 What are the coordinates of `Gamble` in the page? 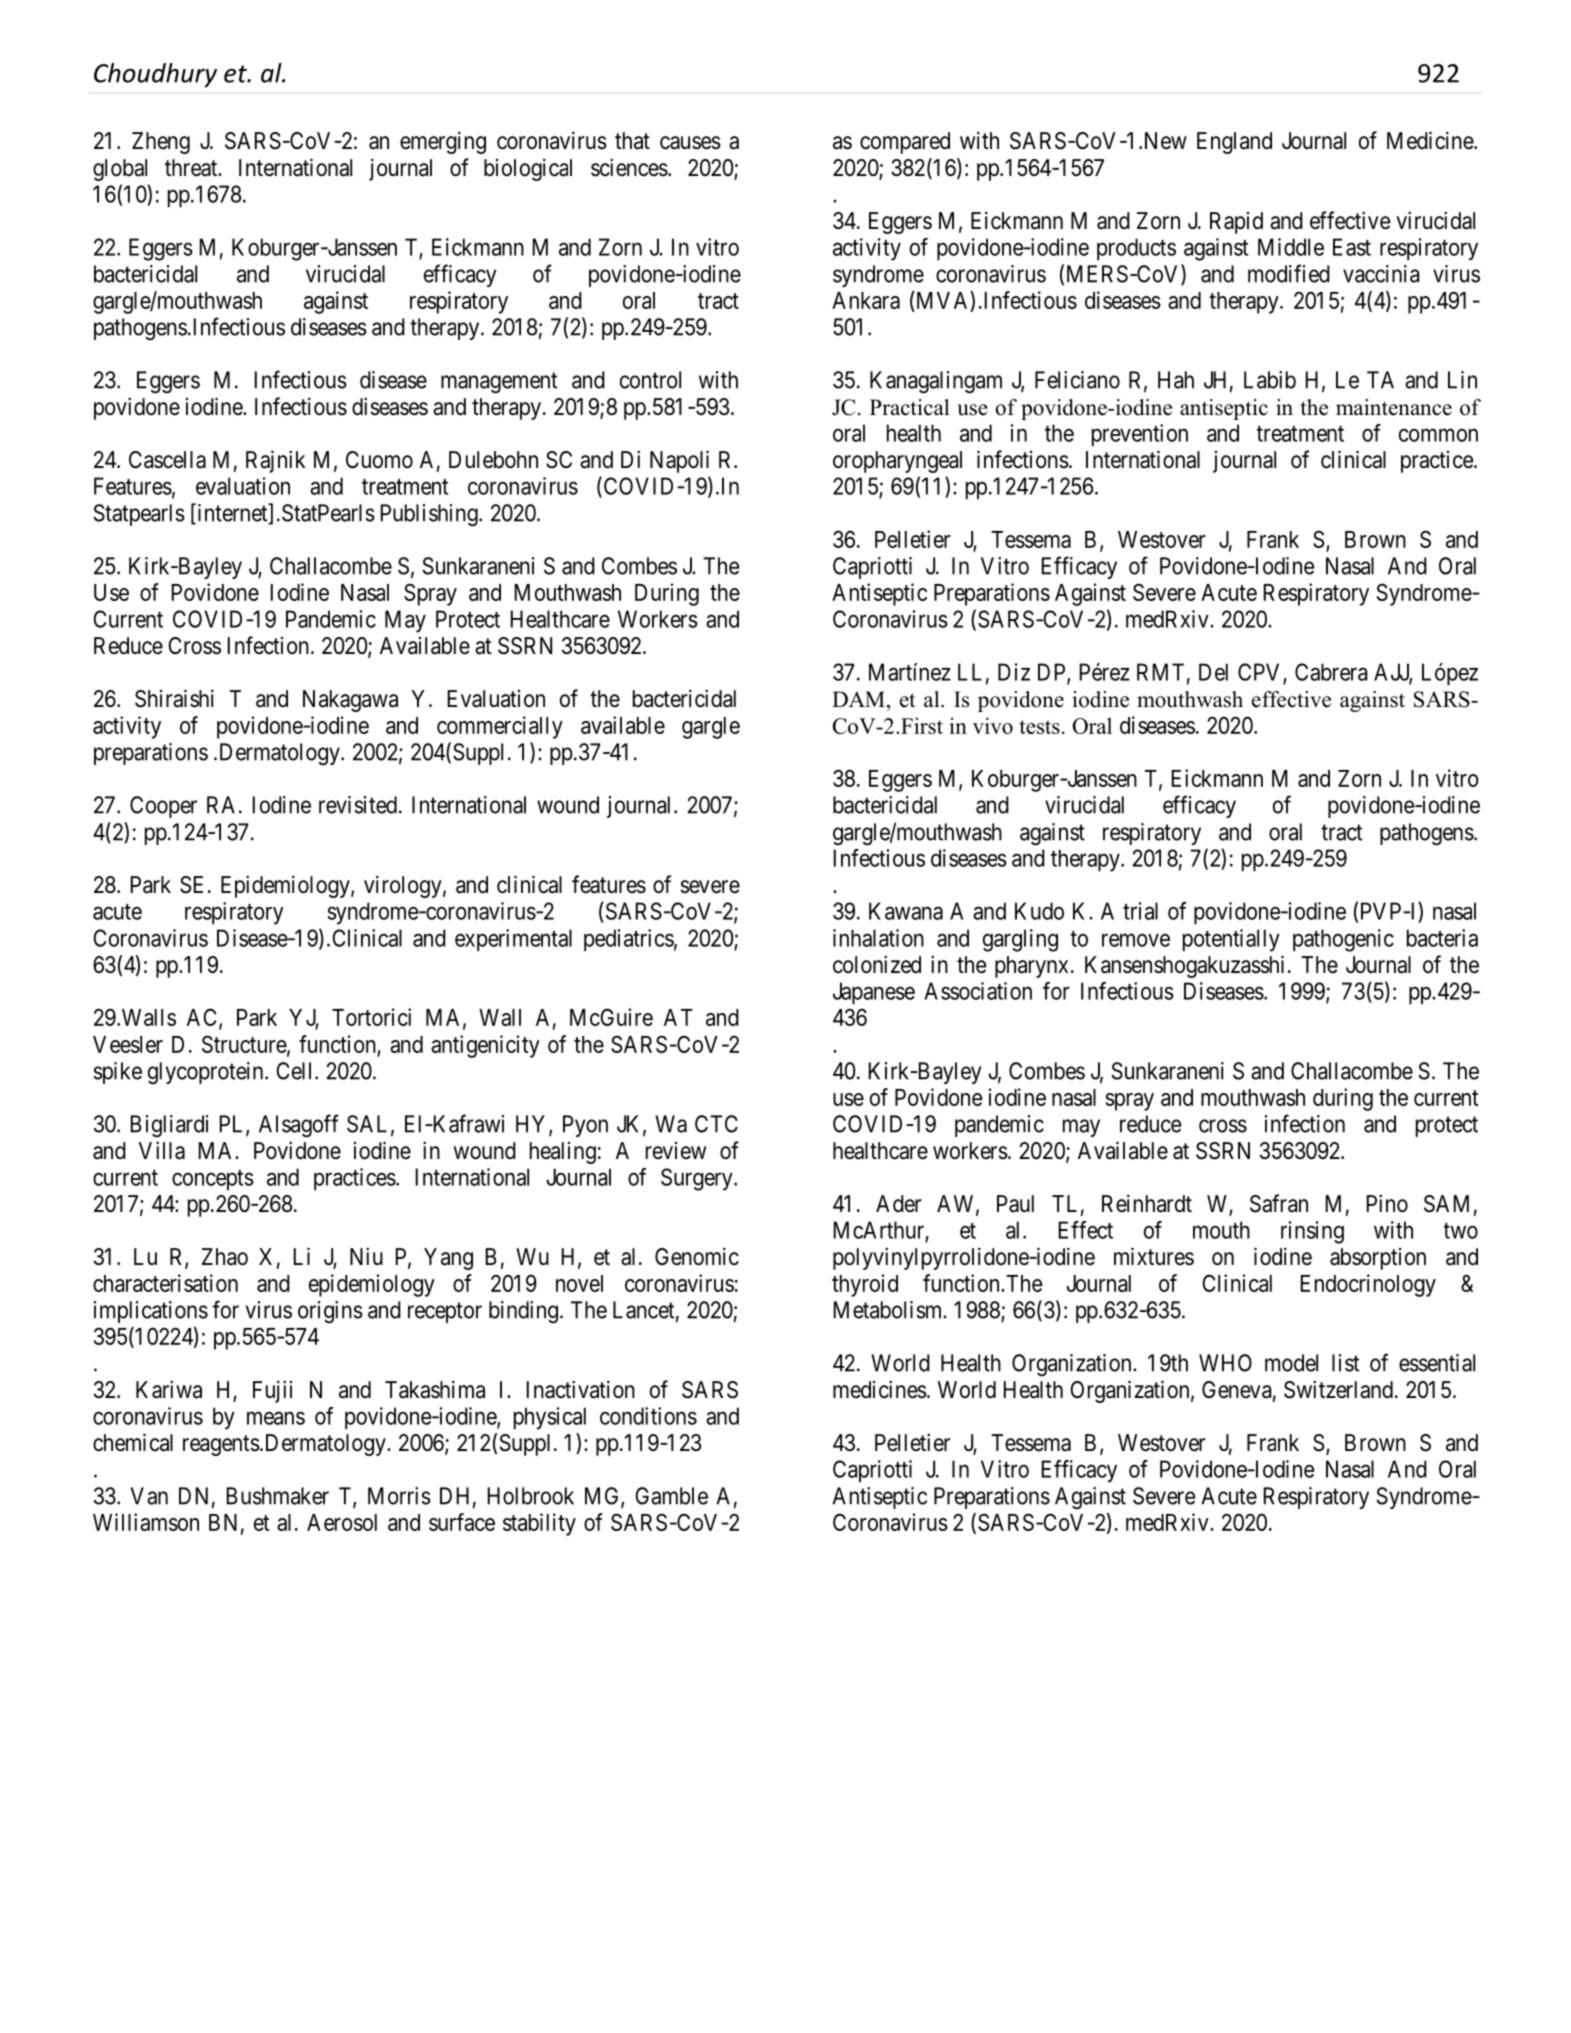 It's located at (671, 1496).
